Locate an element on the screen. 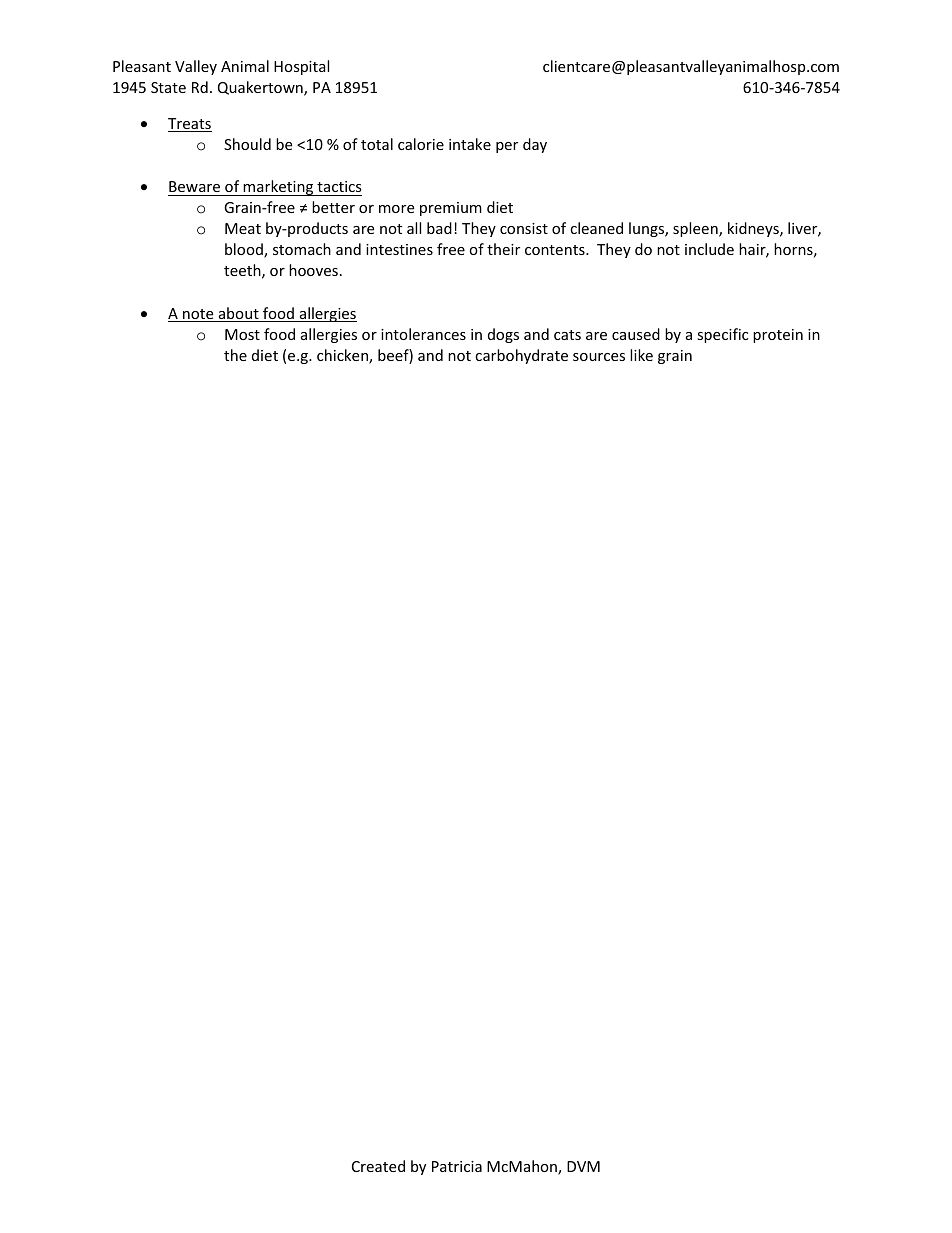  dogs is located at coordinates (503, 335).
